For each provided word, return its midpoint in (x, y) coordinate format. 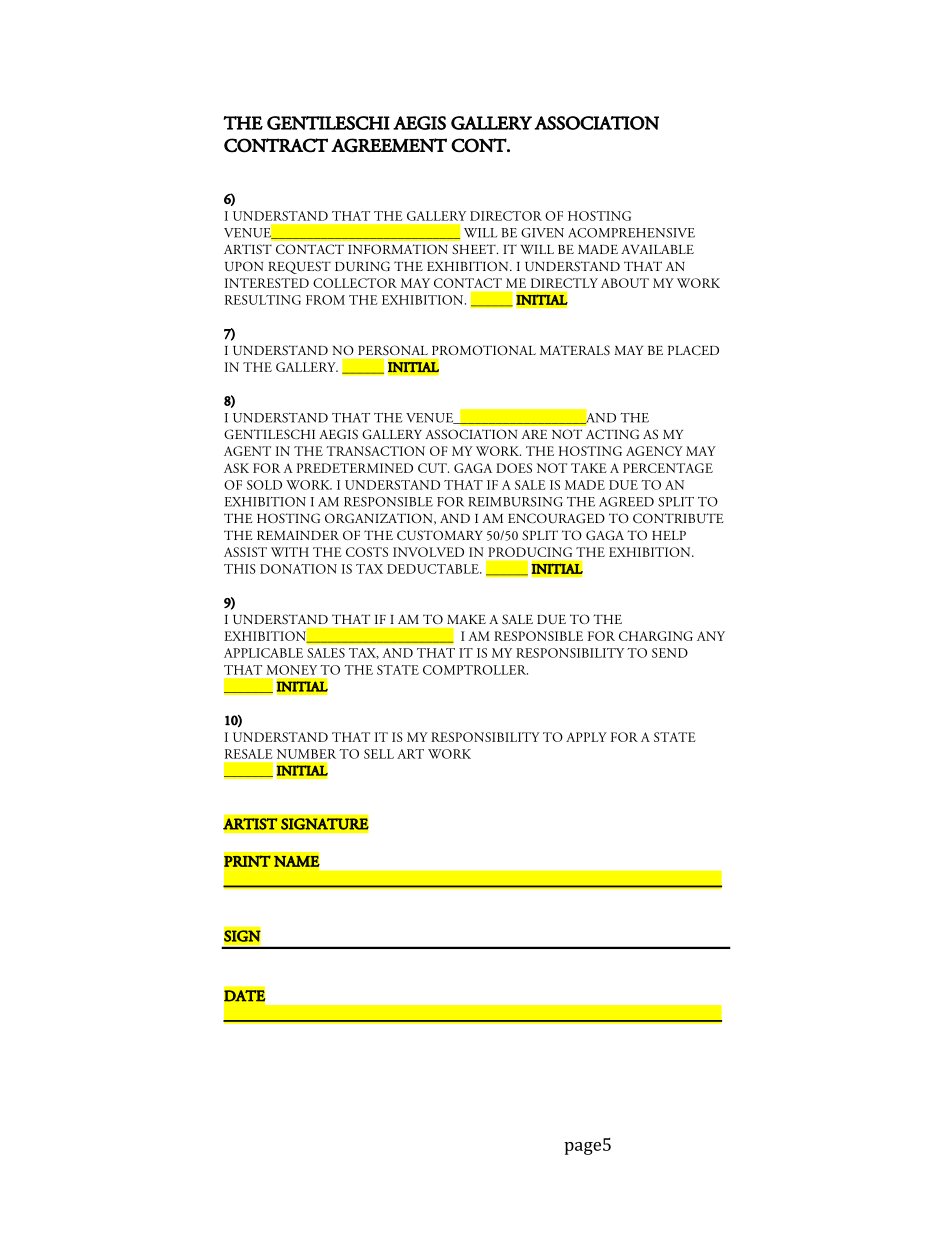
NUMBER (306, 754)
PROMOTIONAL (484, 350)
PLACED (693, 350)
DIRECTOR (506, 216)
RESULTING (263, 300)
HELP (669, 535)
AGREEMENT (389, 145)
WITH (290, 552)
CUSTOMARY (440, 535)
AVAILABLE (657, 249)
